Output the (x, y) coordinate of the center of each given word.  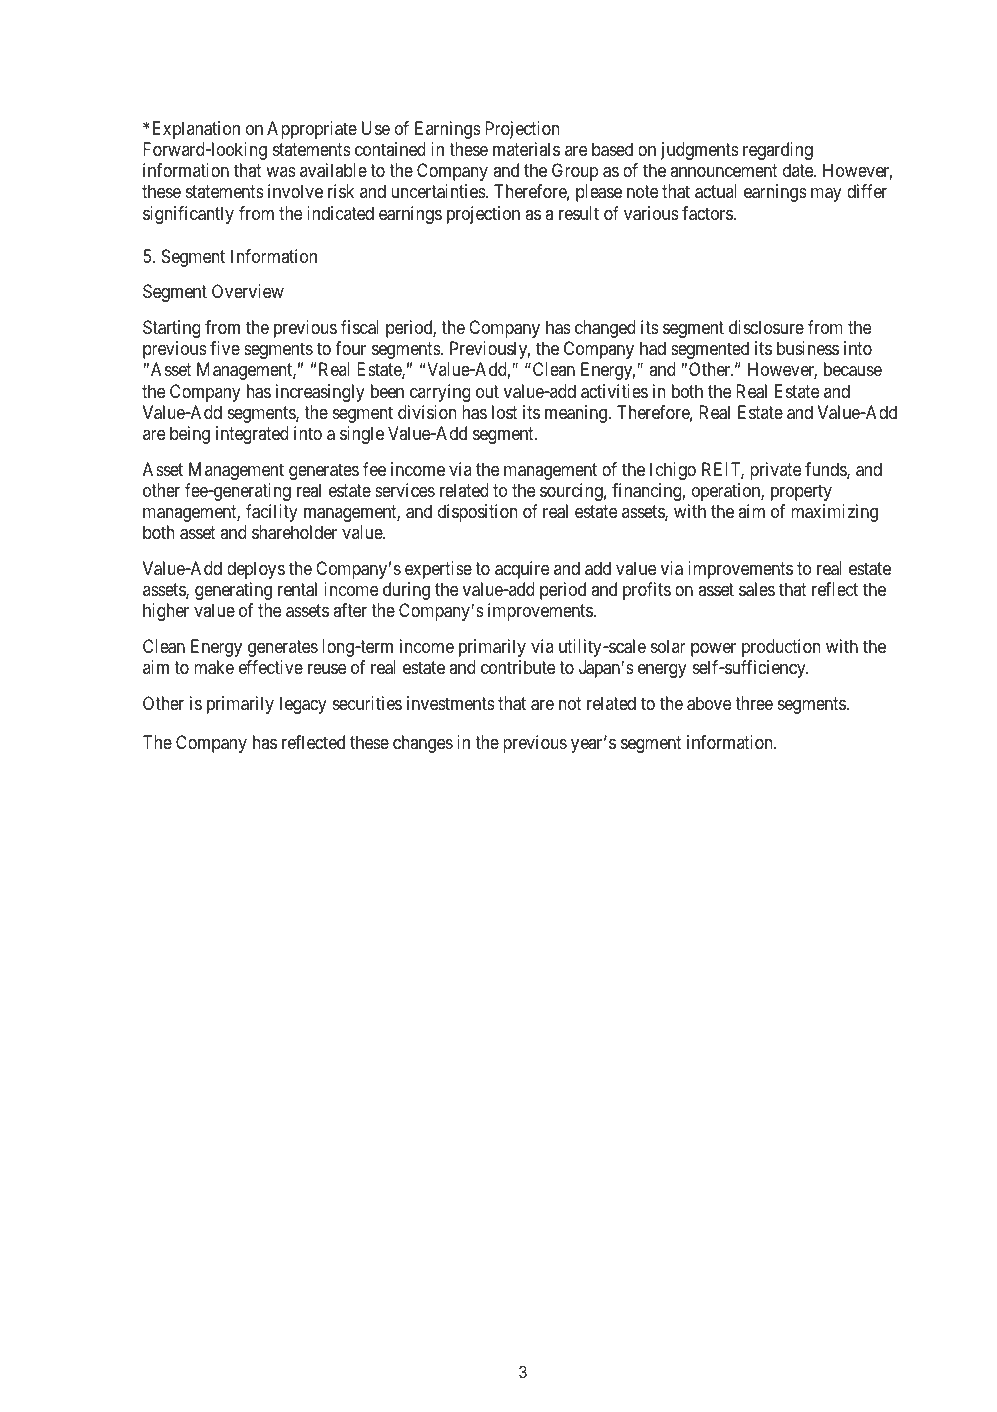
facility (272, 513)
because (853, 369)
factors (707, 213)
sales (757, 589)
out (487, 391)
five (225, 348)
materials (526, 149)
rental (297, 589)
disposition (477, 513)
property (801, 492)
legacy (303, 705)
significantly (188, 215)
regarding (778, 151)
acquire (522, 570)
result (579, 213)
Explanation (194, 130)
